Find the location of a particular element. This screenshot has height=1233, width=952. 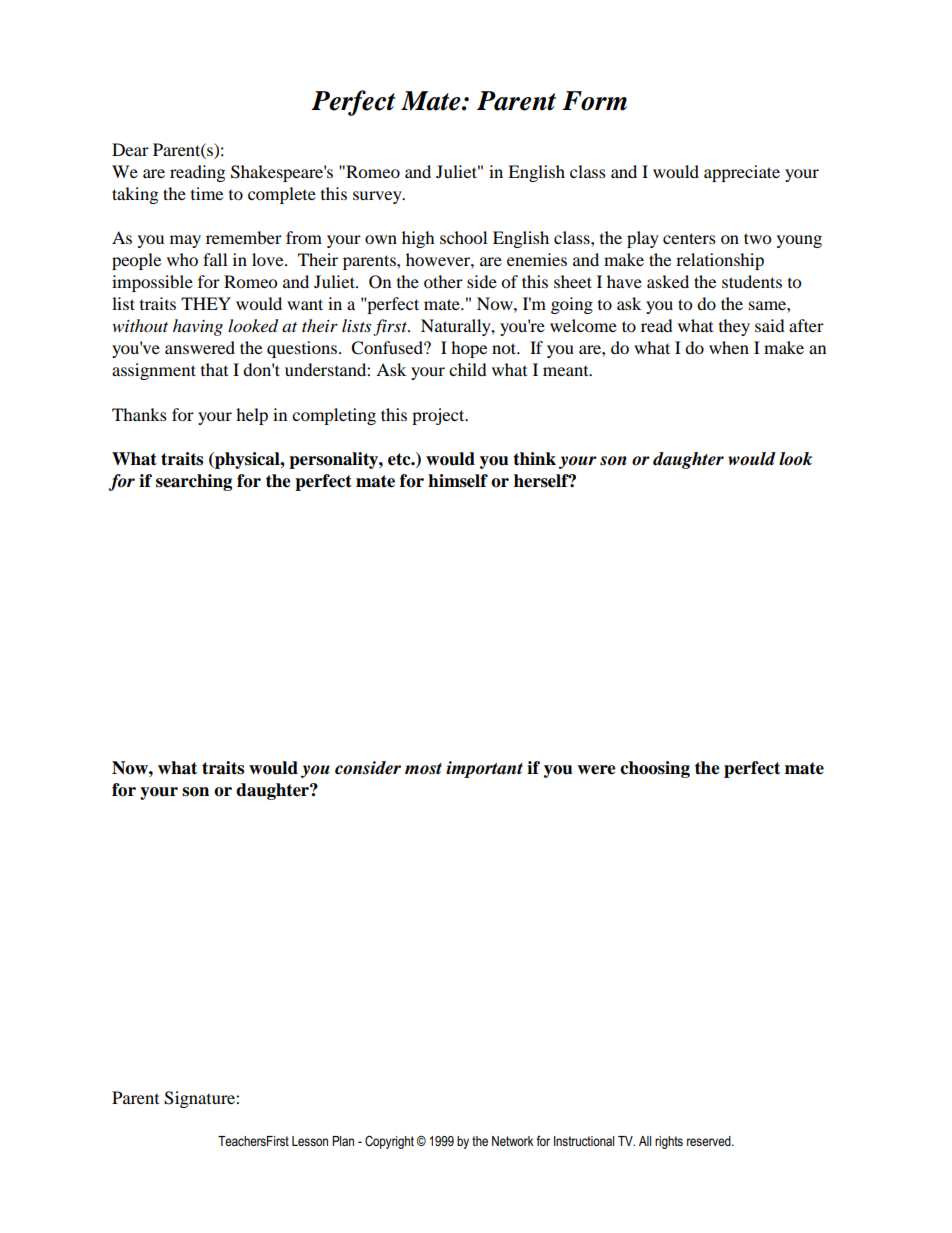

appreciate is located at coordinates (742, 173).
